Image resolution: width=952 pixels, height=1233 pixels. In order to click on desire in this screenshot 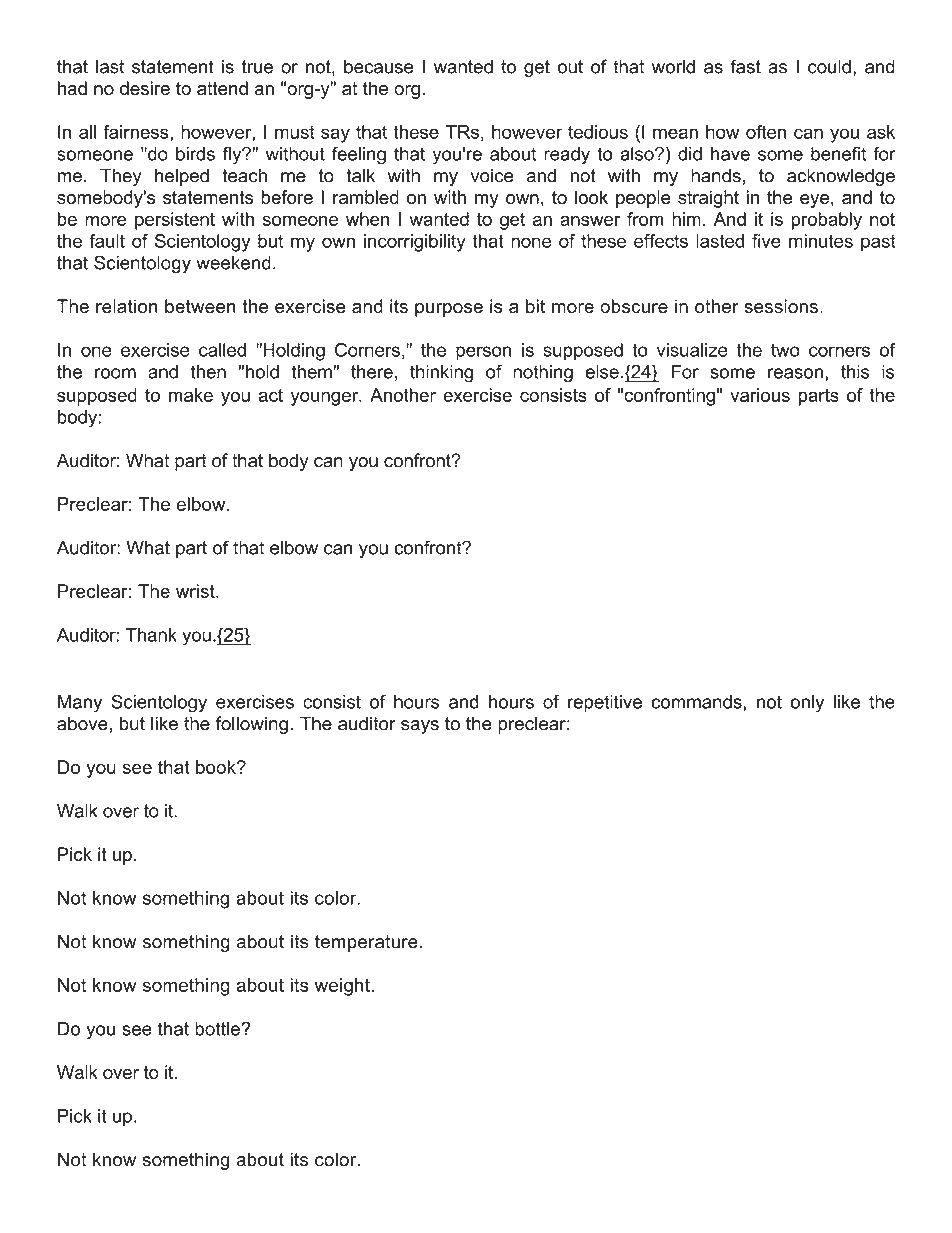, I will do `click(145, 88)`.
